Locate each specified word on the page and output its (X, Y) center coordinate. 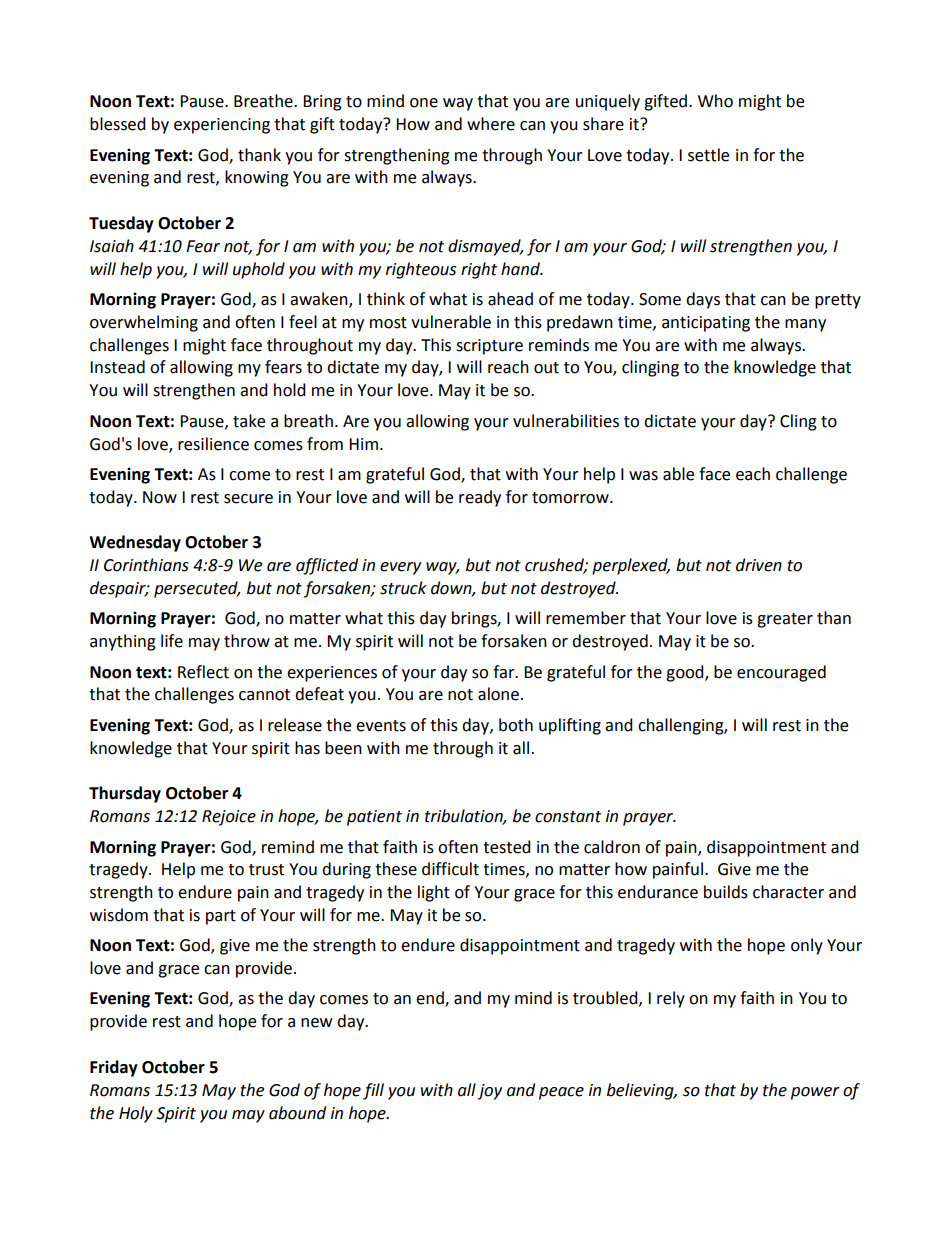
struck (403, 588)
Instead (117, 367)
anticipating (706, 324)
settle (708, 155)
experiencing (222, 126)
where (491, 124)
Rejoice (229, 818)
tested (507, 847)
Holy (136, 1114)
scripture (489, 347)
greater (785, 620)
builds (726, 892)
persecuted (197, 589)
